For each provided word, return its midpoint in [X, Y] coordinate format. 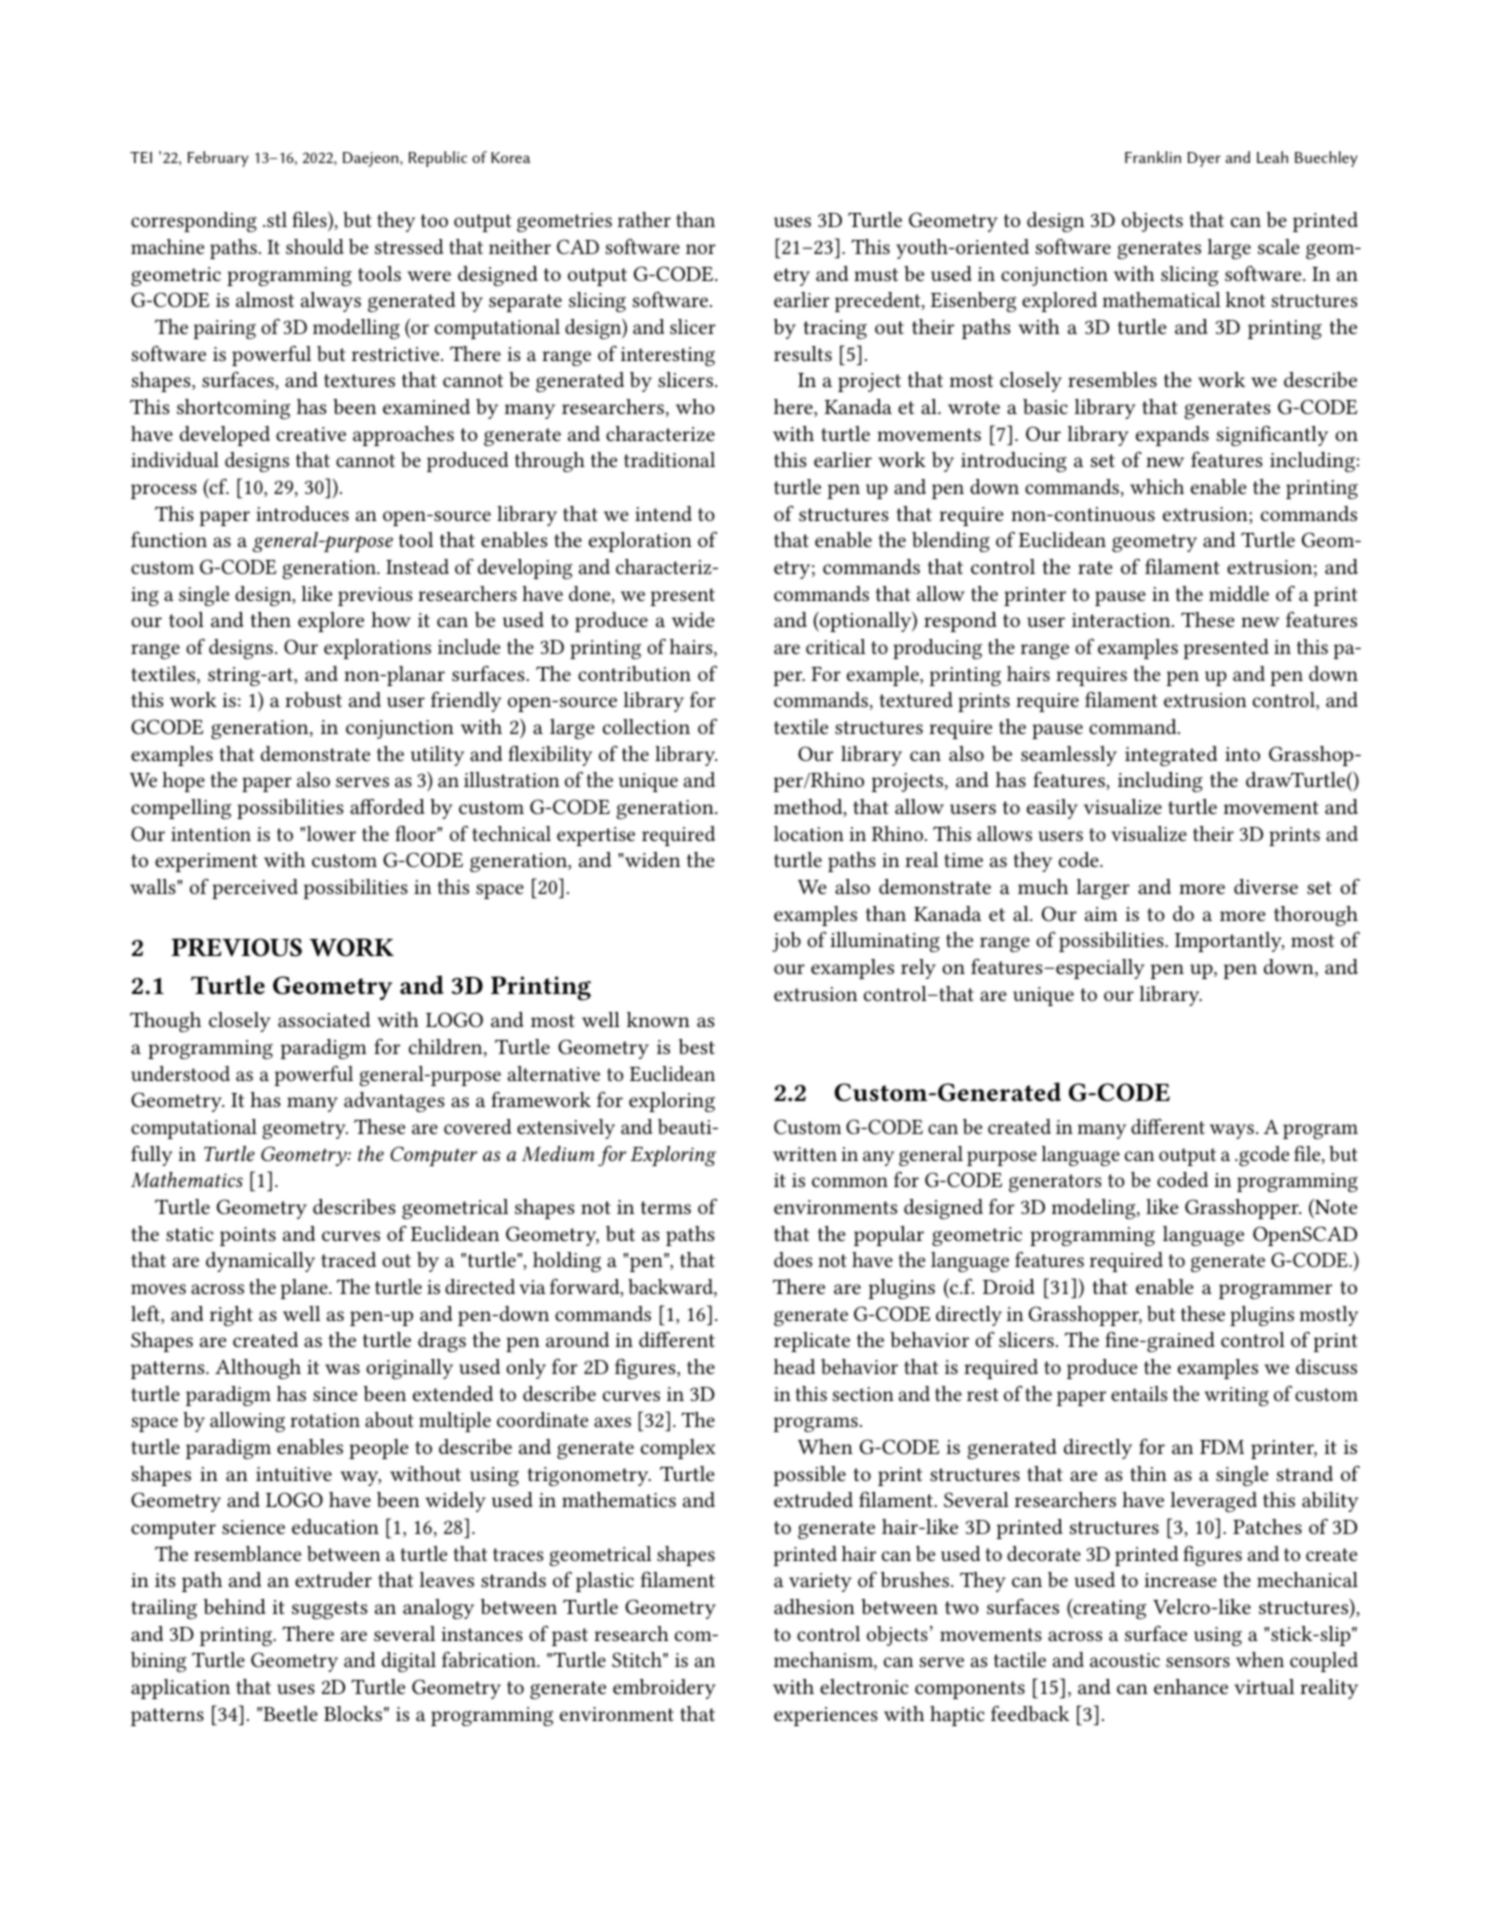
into [1242, 754]
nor [701, 249]
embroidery [664, 1689]
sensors [1198, 1662]
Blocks [353, 1713]
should [315, 246]
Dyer [1204, 159]
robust [313, 699]
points [248, 1236]
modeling [1095, 1209]
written [805, 1154]
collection [646, 726]
